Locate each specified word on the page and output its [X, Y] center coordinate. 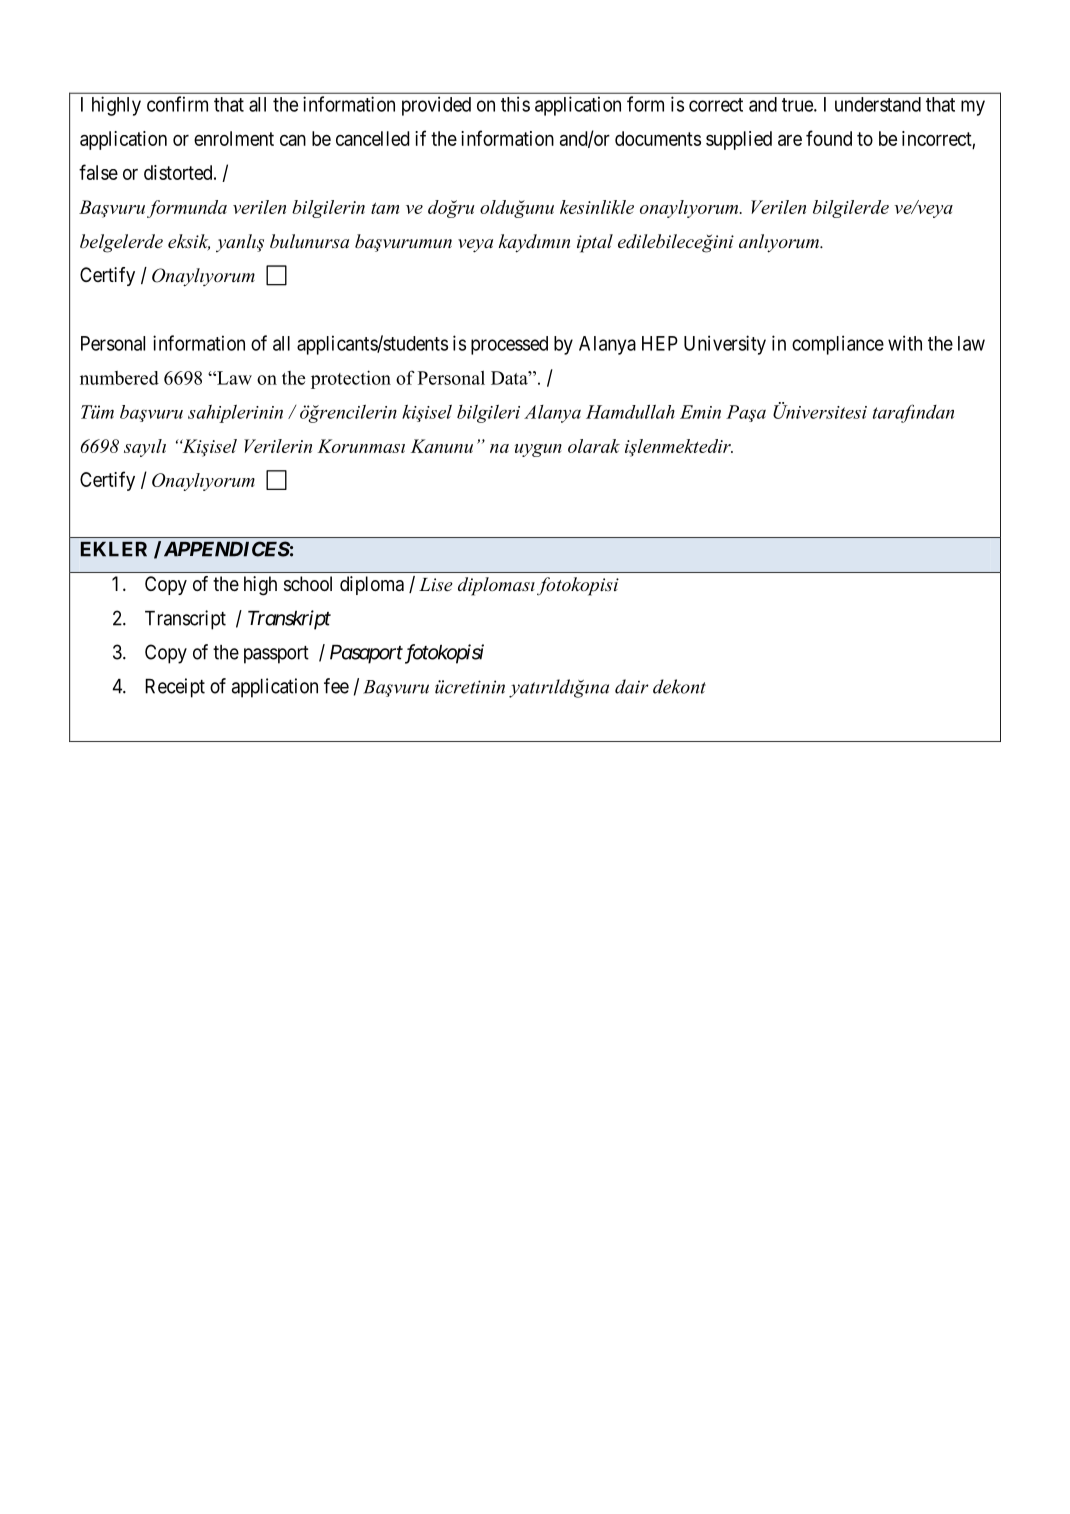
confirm [177, 104]
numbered [119, 378]
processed [509, 345]
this [515, 104]
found [829, 138]
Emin [700, 412]
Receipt [175, 688]
